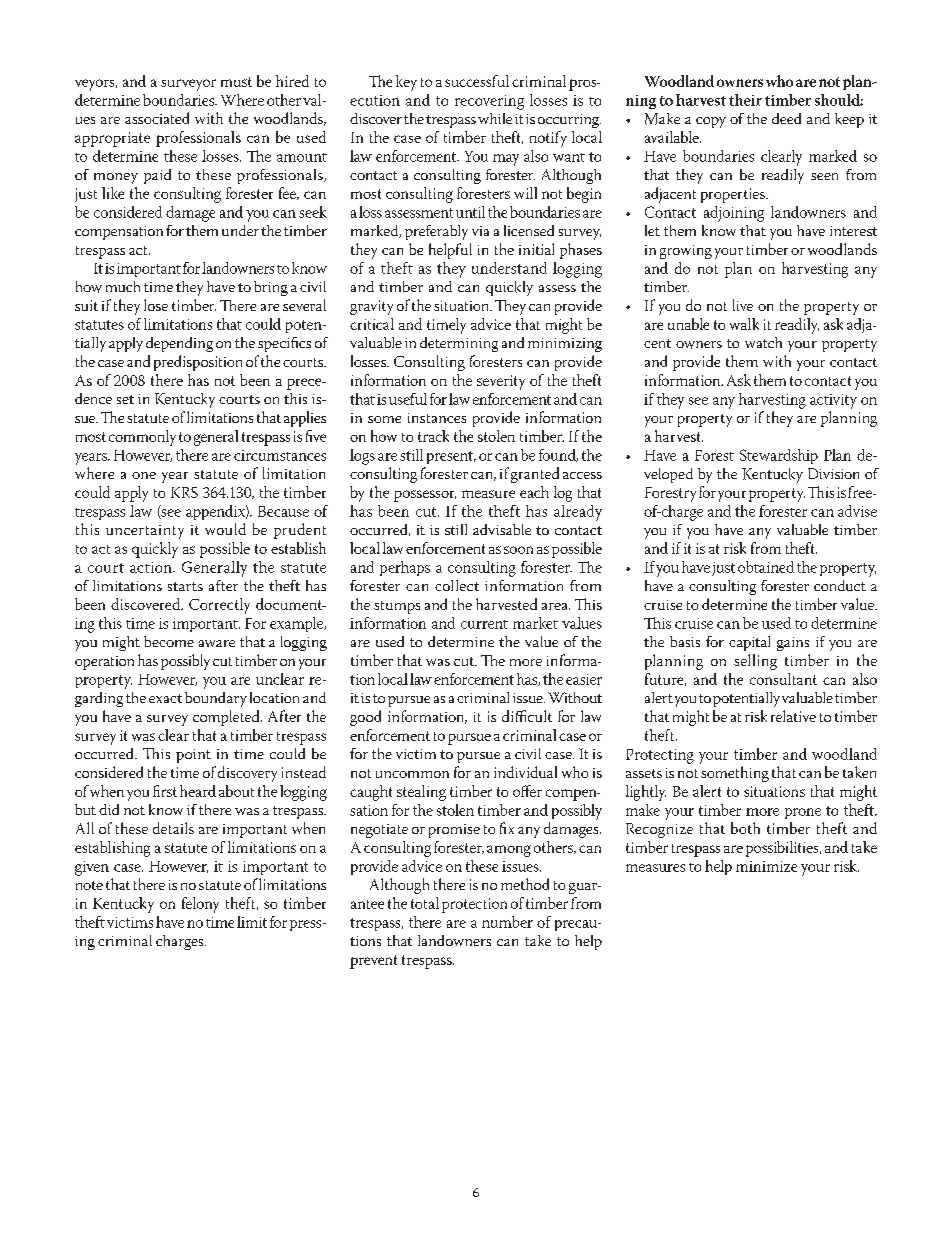 This screenshot has height=1233, width=952. What do you see at coordinates (502, 529) in the screenshot?
I see `advisable` at bounding box center [502, 529].
